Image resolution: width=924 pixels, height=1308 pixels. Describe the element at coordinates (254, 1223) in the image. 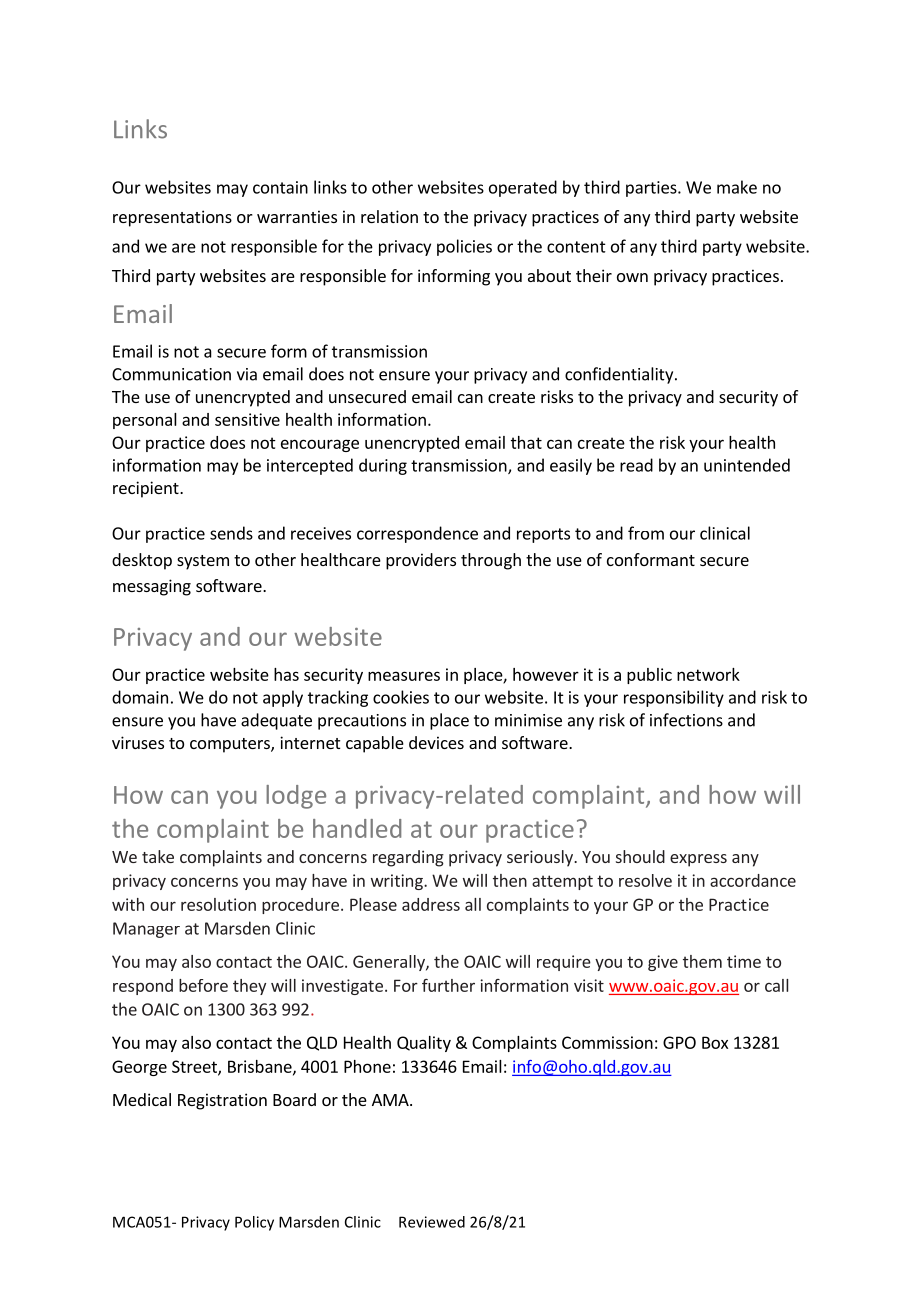

I see `Policy` at that location.
